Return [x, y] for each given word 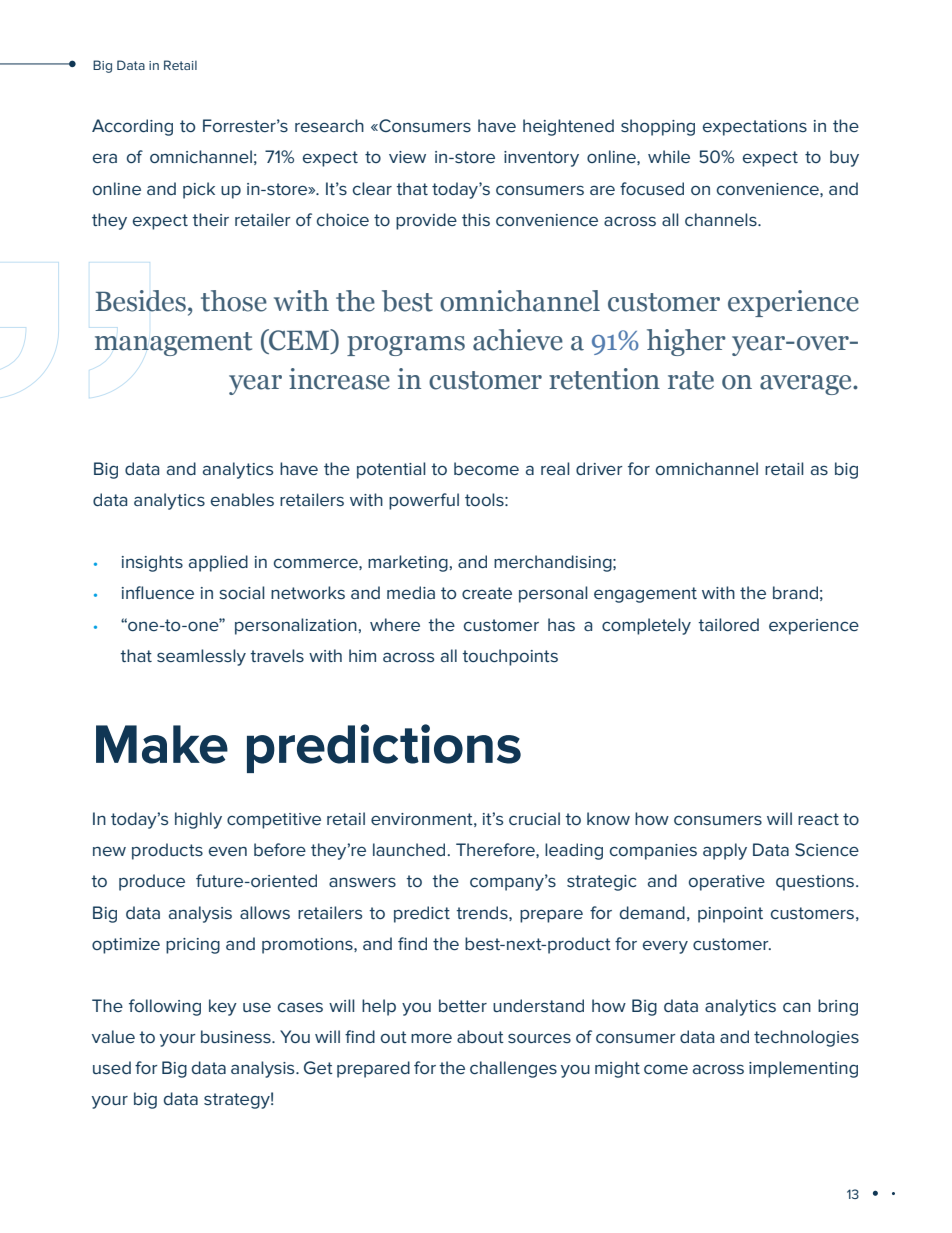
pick [199, 190]
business [237, 1036]
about [480, 1036]
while [669, 156]
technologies [806, 1038]
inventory [541, 159]
